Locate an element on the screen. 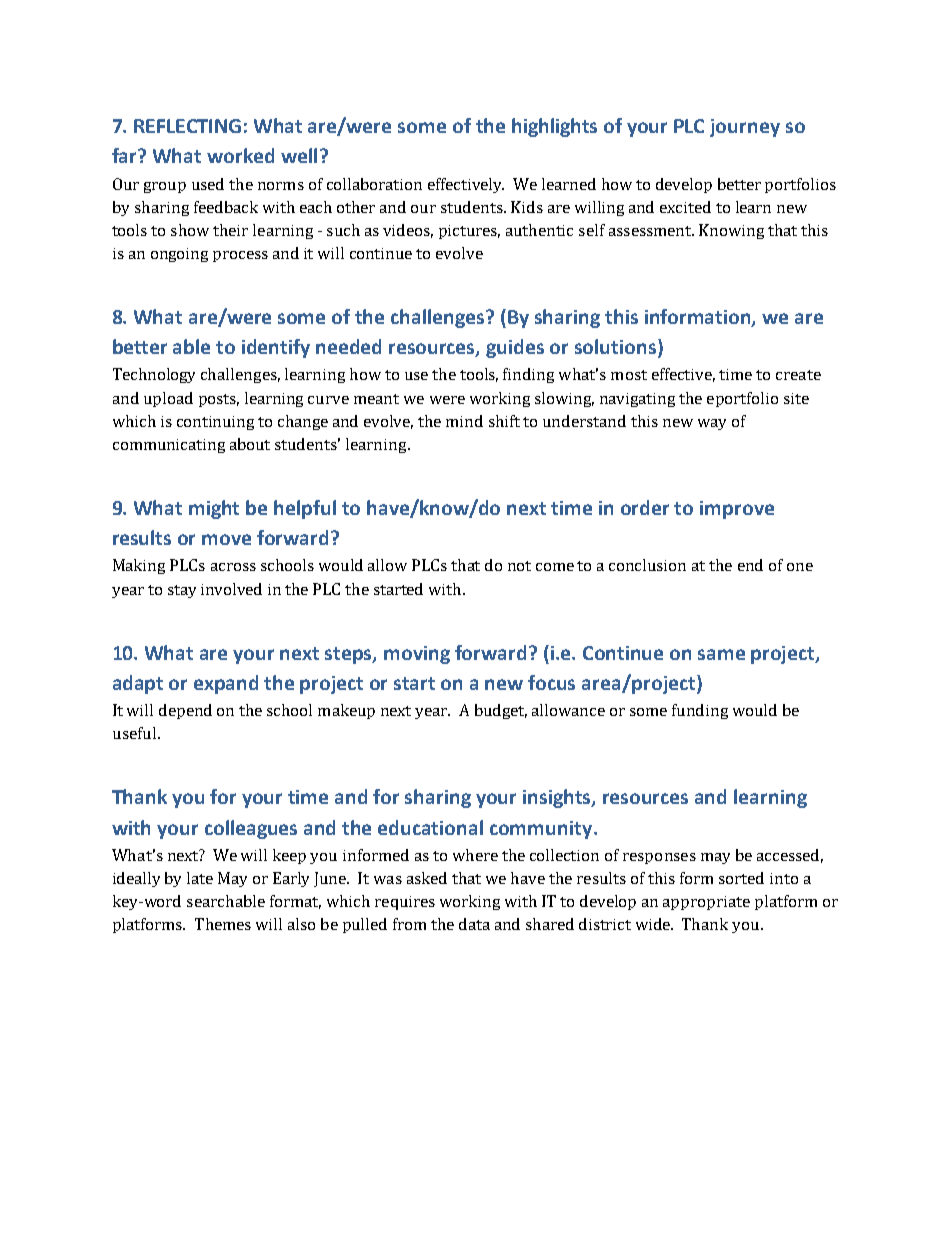 The image size is (952, 1233). depend is located at coordinates (185, 711).
